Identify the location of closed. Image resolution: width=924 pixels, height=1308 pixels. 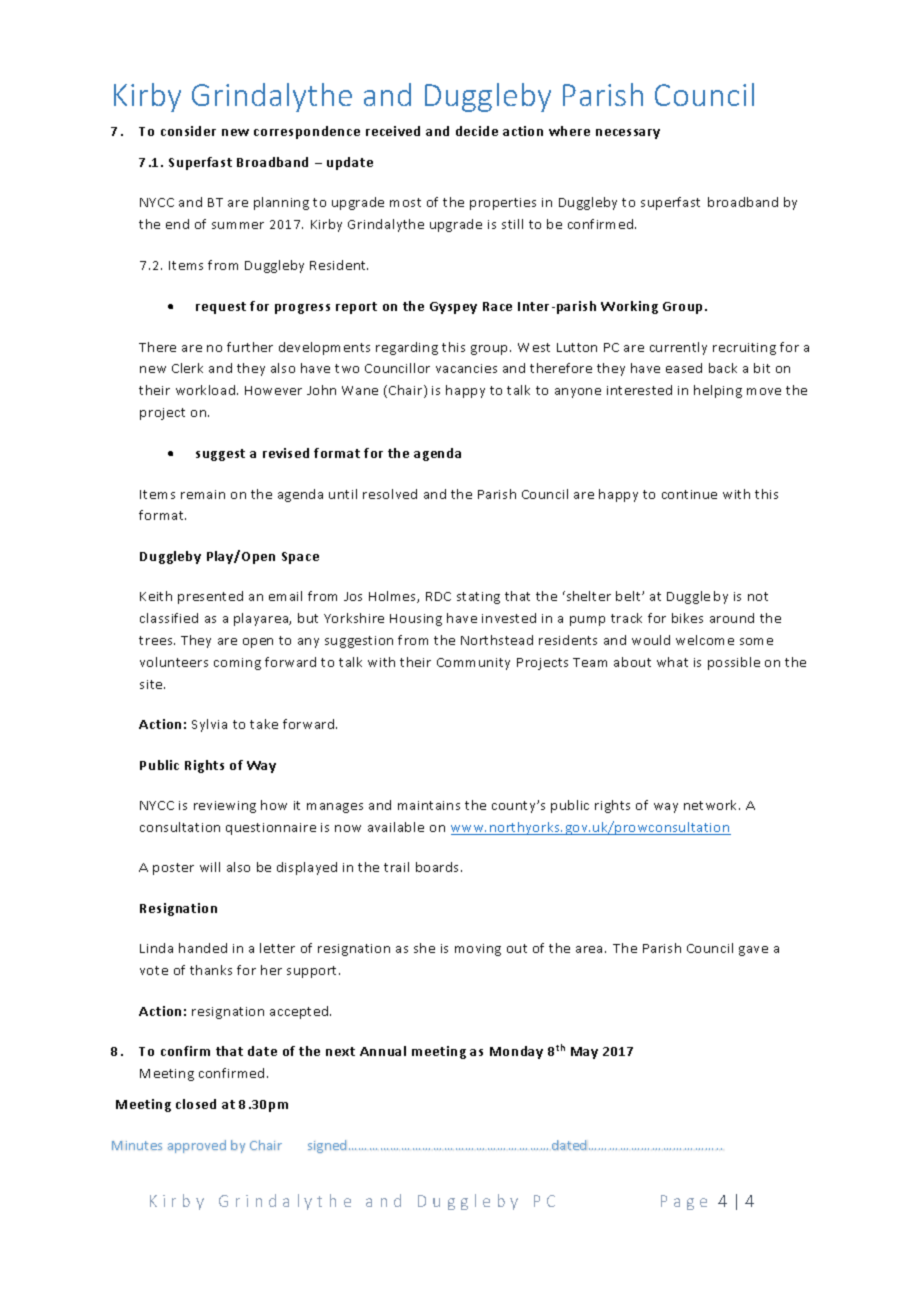
(196, 1104).
